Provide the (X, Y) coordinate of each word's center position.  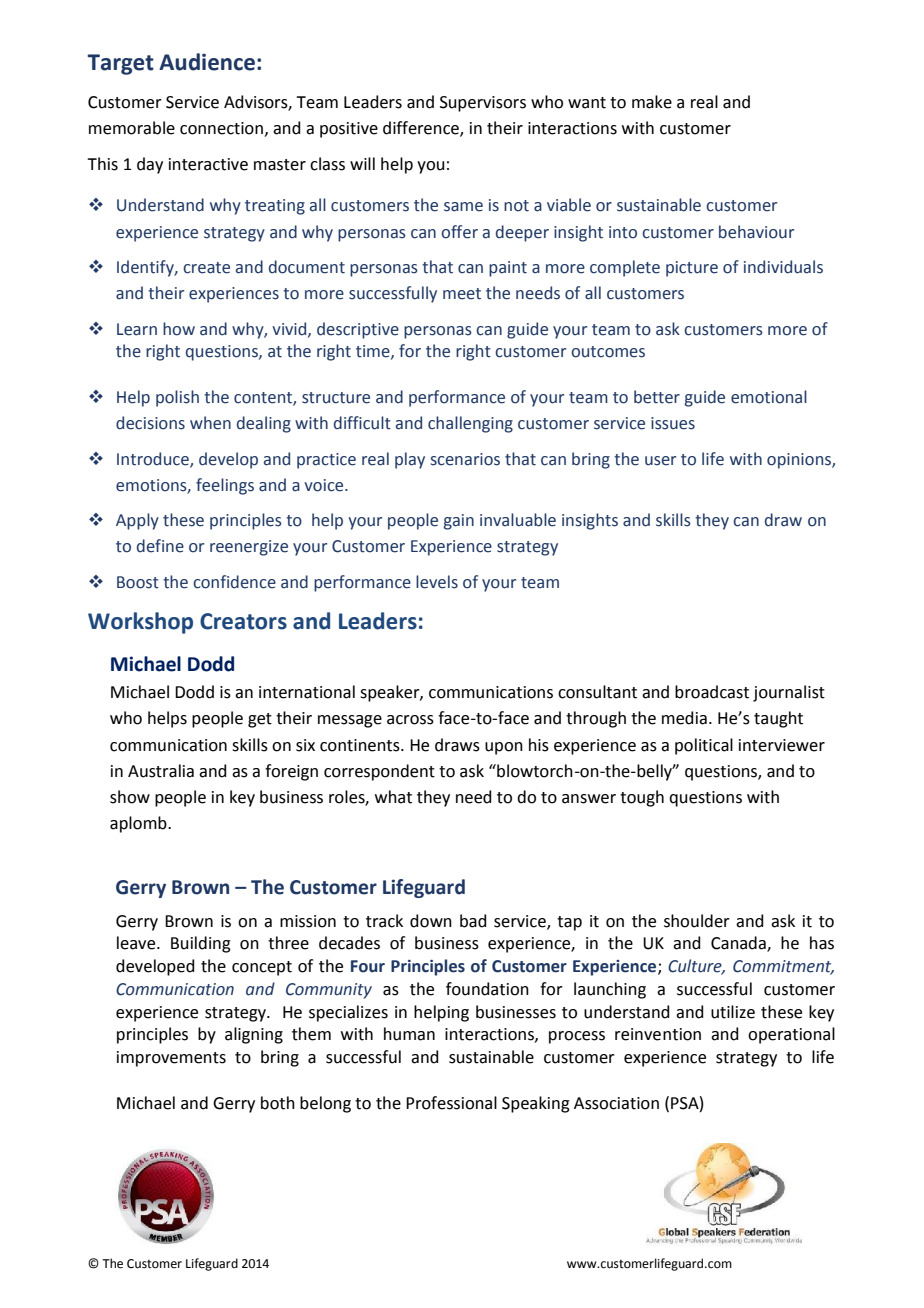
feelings (225, 486)
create (206, 268)
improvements (171, 1059)
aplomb (139, 824)
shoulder (697, 921)
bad (473, 921)
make (652, 102)
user (660, 461)
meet (462, 294)
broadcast (712, 692)
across (410, 720)
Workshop (140, 623)
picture (692, 269)
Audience (207, 62)
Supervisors (483, 104)
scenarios (465, 459)
